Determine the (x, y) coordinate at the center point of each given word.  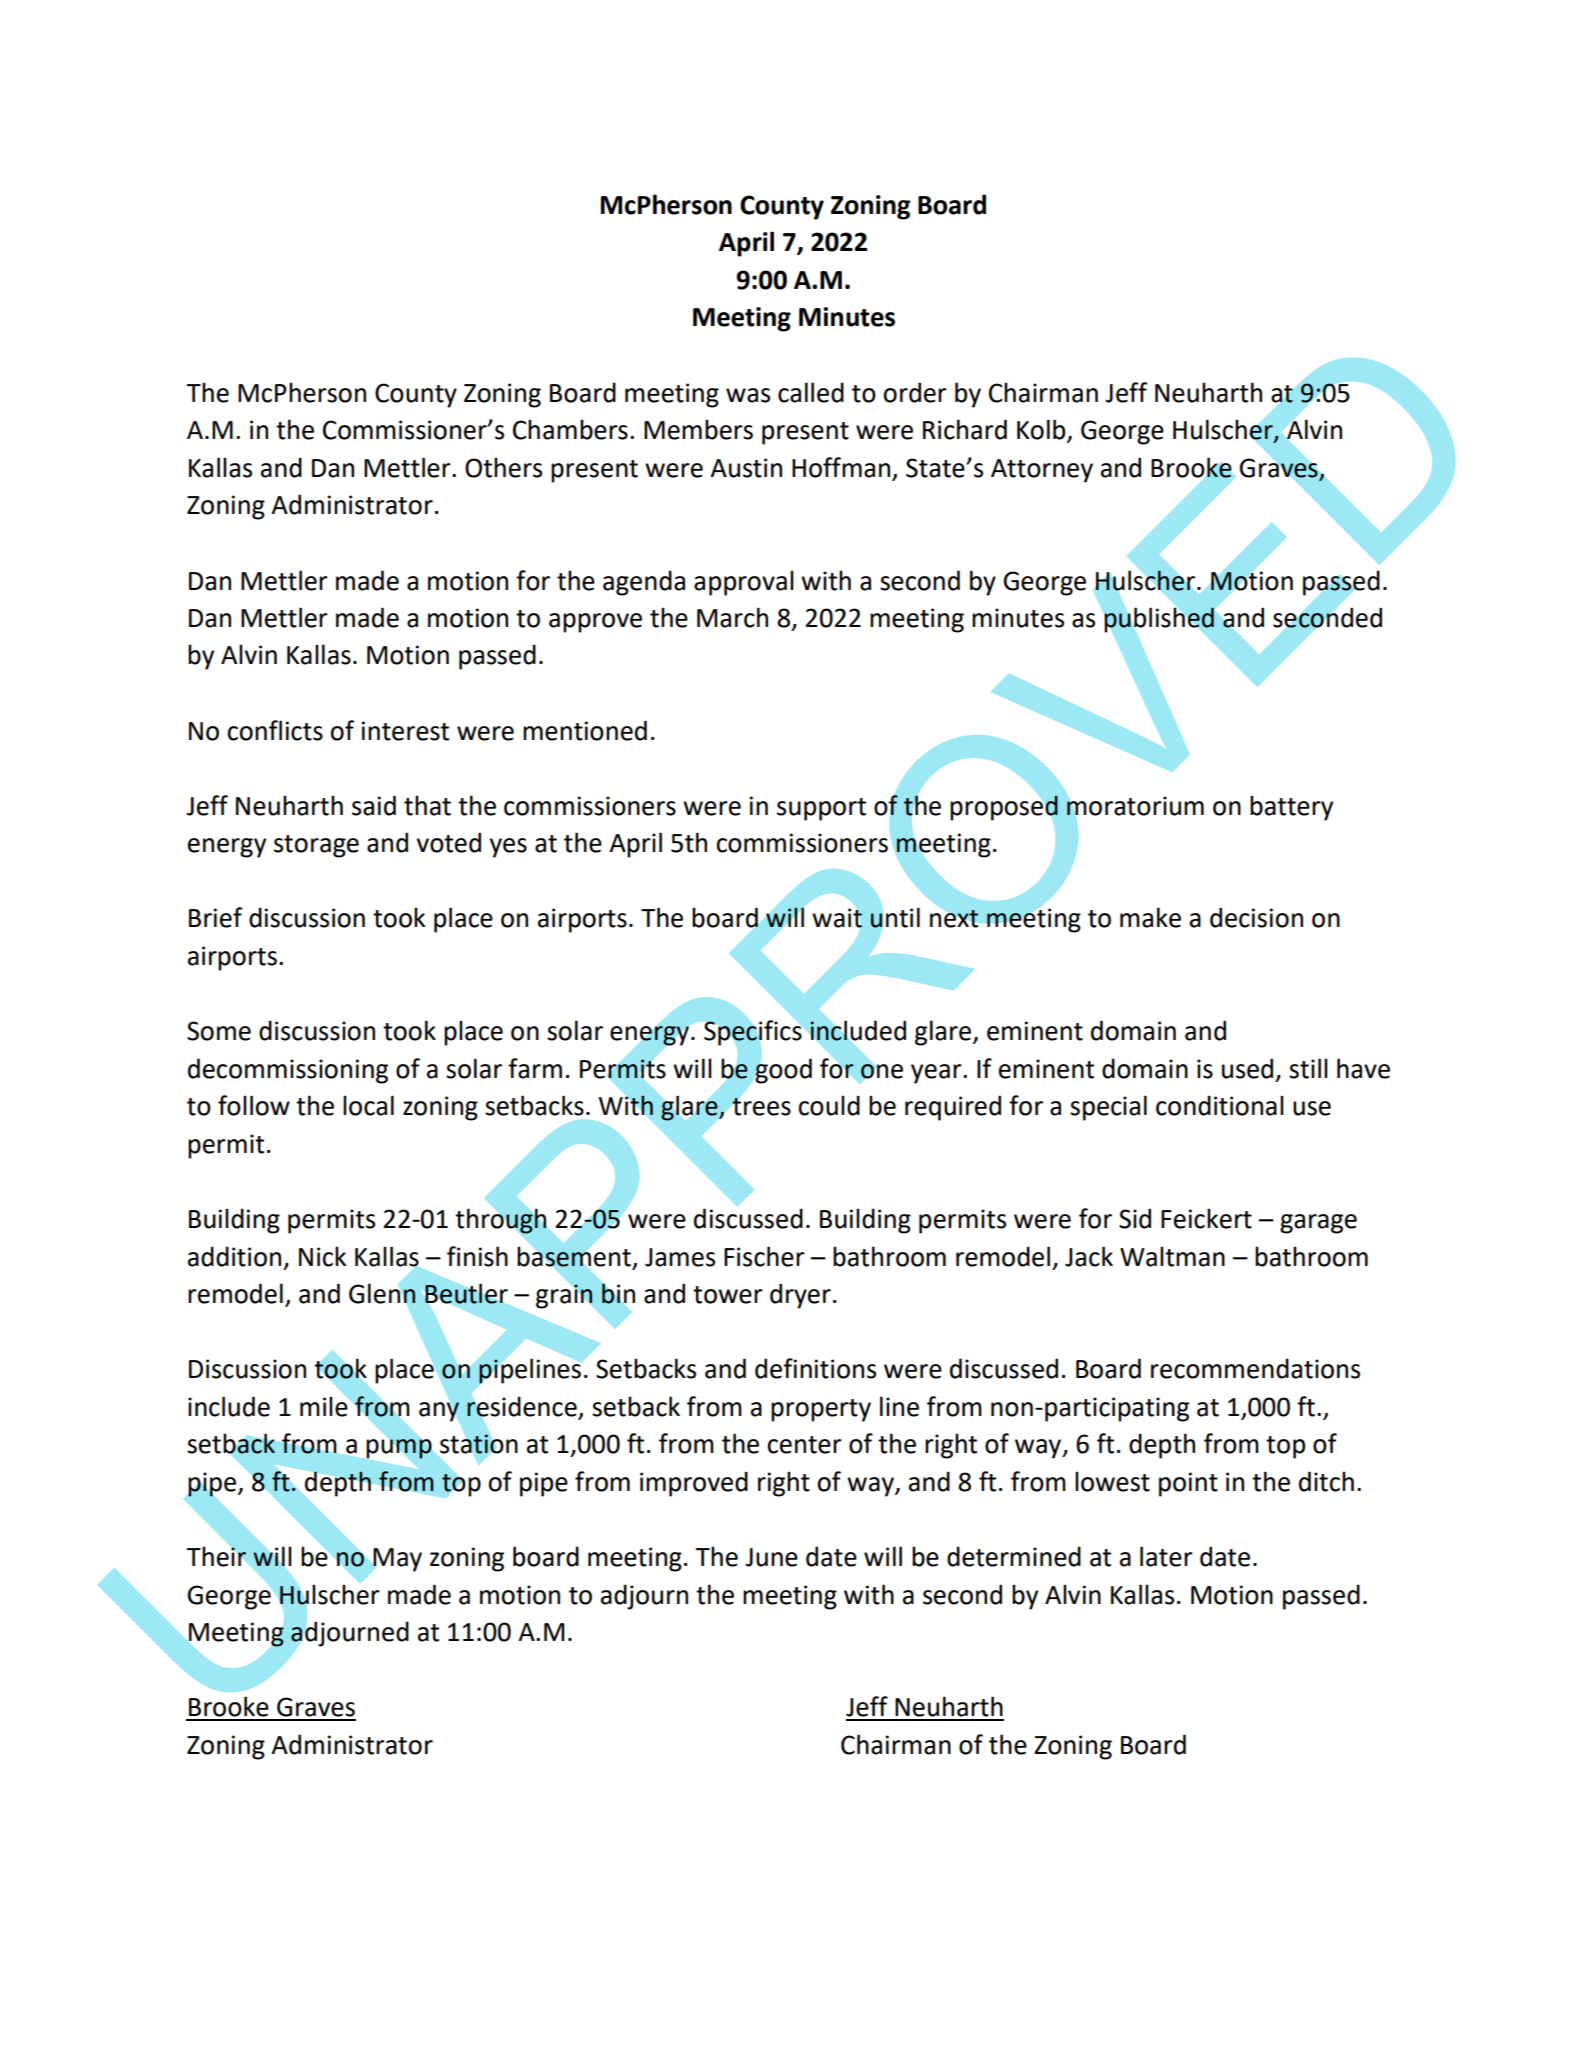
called (811, 392)
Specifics (753, 1033)
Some (219, 1031)
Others (503, 467)
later (1166, 1556)
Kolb (1042, 430)
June (771, 1557)
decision (1256, 917)
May (397, 1560)
